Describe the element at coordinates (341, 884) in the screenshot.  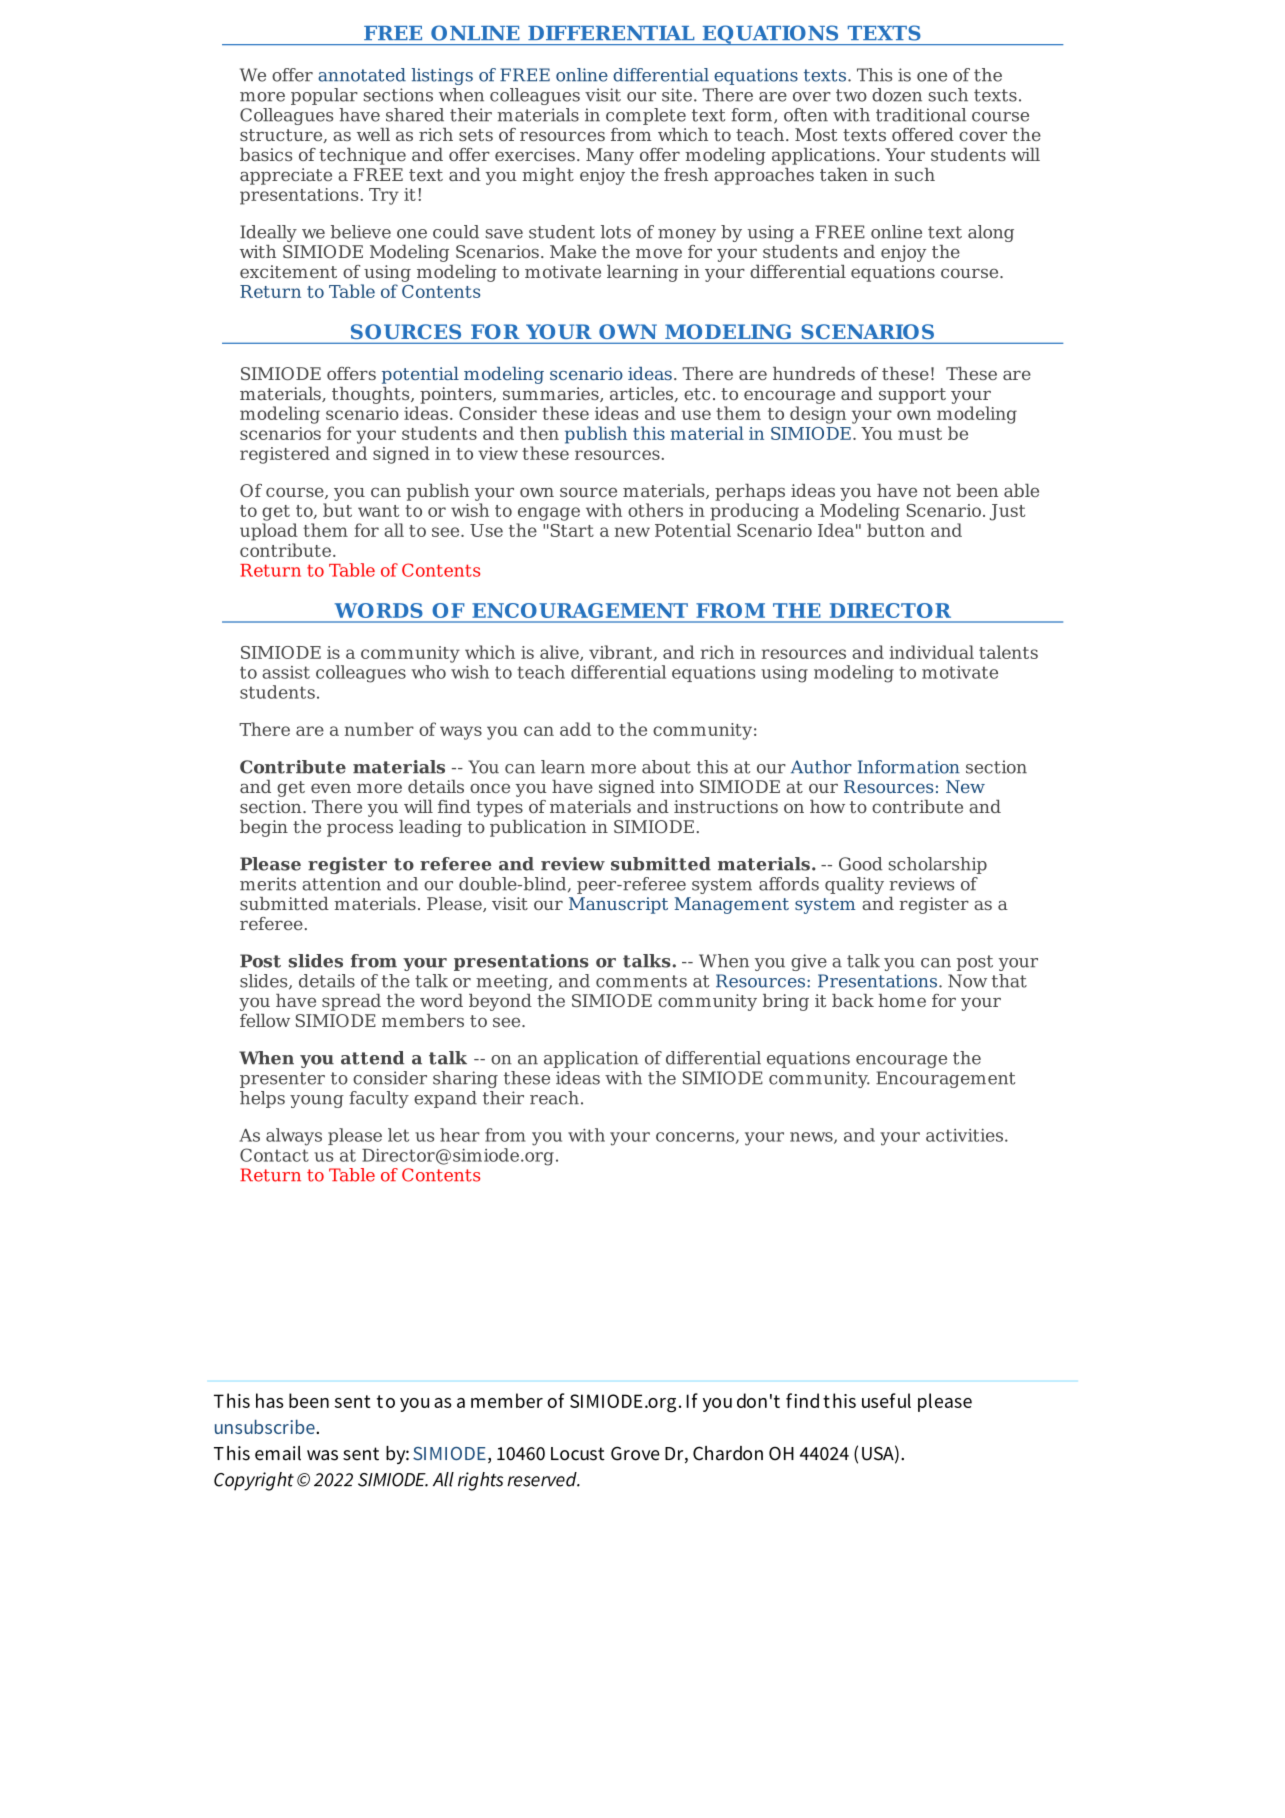
I see `attention` at that location.
